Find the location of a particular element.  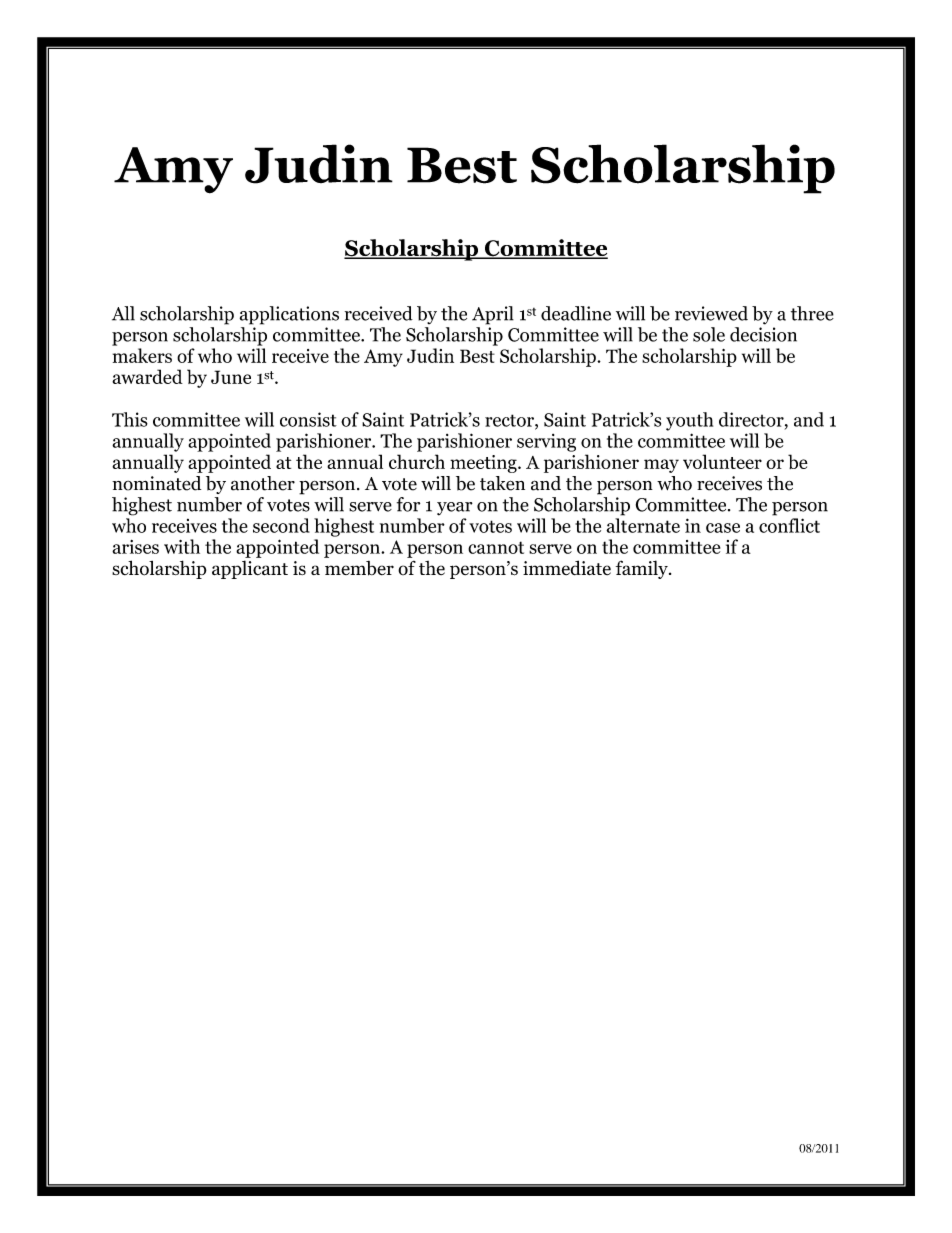

volunteer is located at coordinates (722, 461).
